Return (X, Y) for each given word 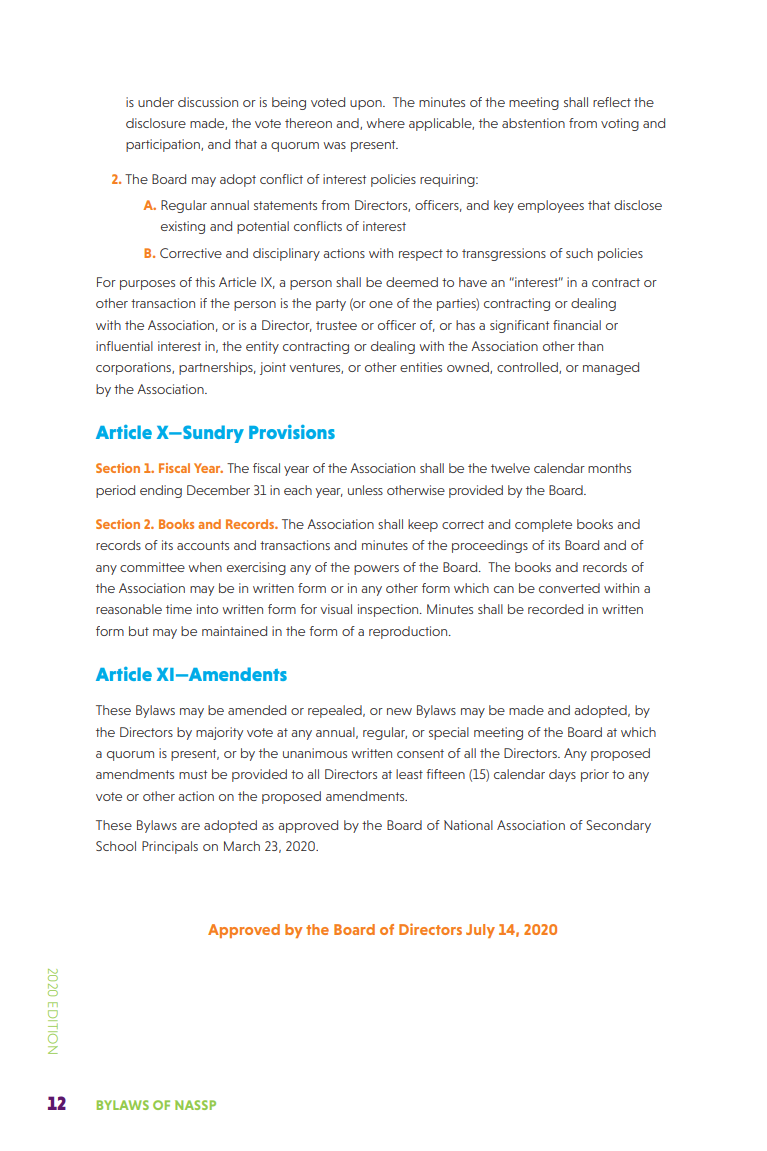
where (385, 123)
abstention (533, 123)
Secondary (618, 826)
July (480, 931)
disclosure (156, 123)
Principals (170, 847)
